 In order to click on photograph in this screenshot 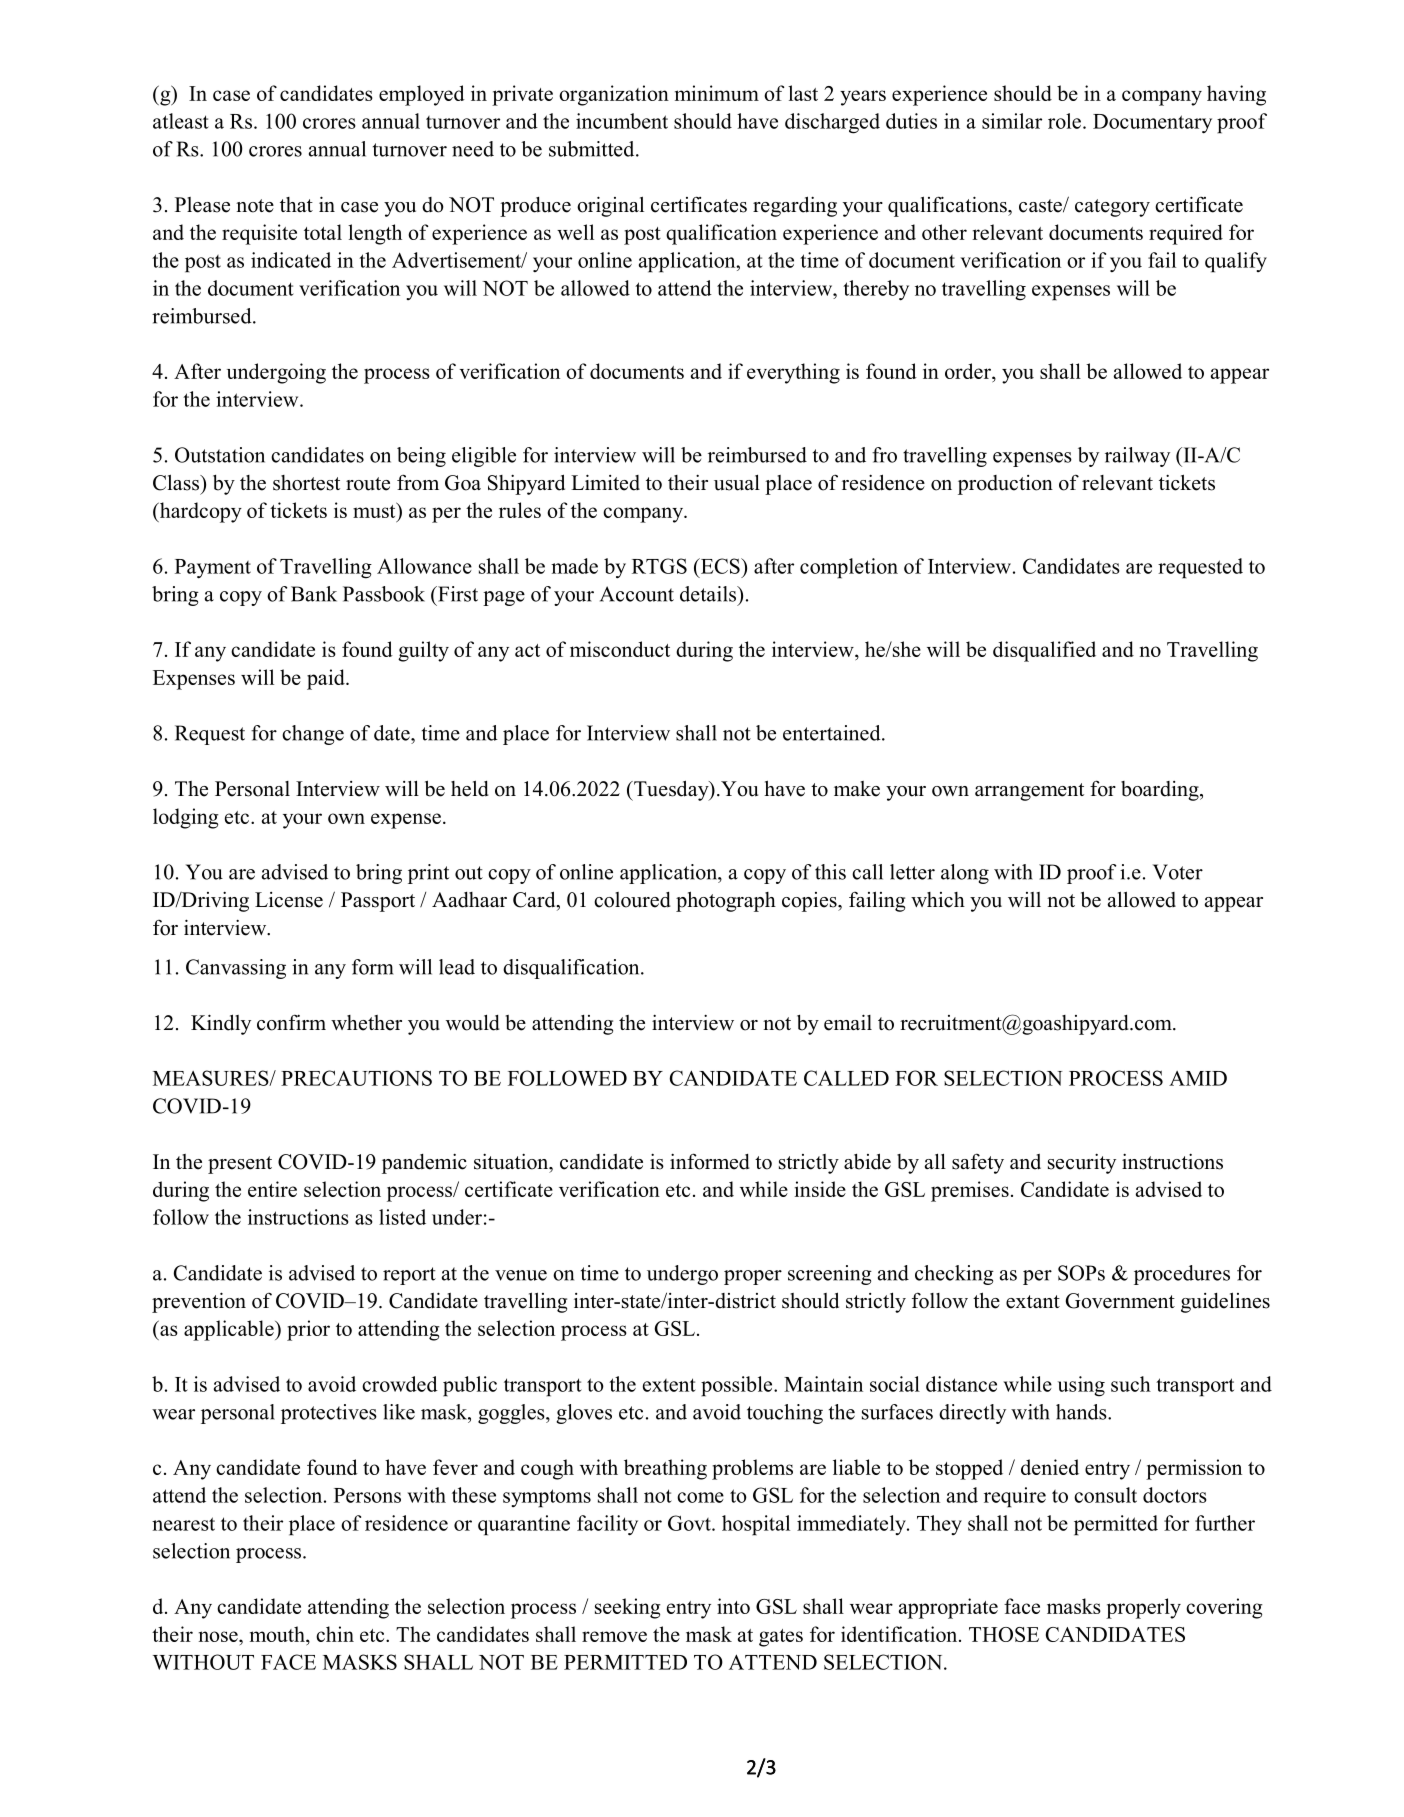, I will do `click(726, 901)`.
